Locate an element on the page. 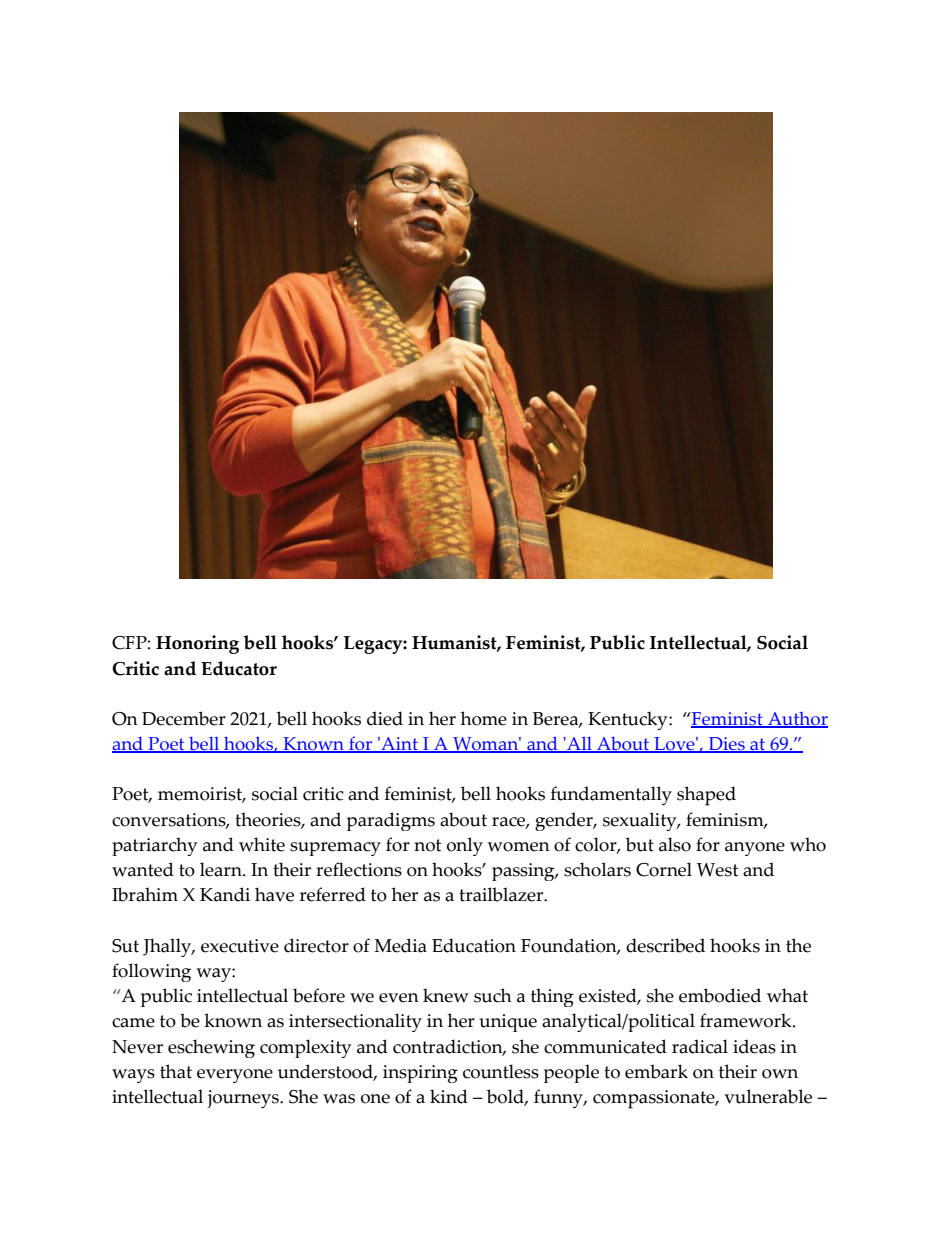 This image has width=952, height=1233. Honoring is located at coordinates (197, 644).
